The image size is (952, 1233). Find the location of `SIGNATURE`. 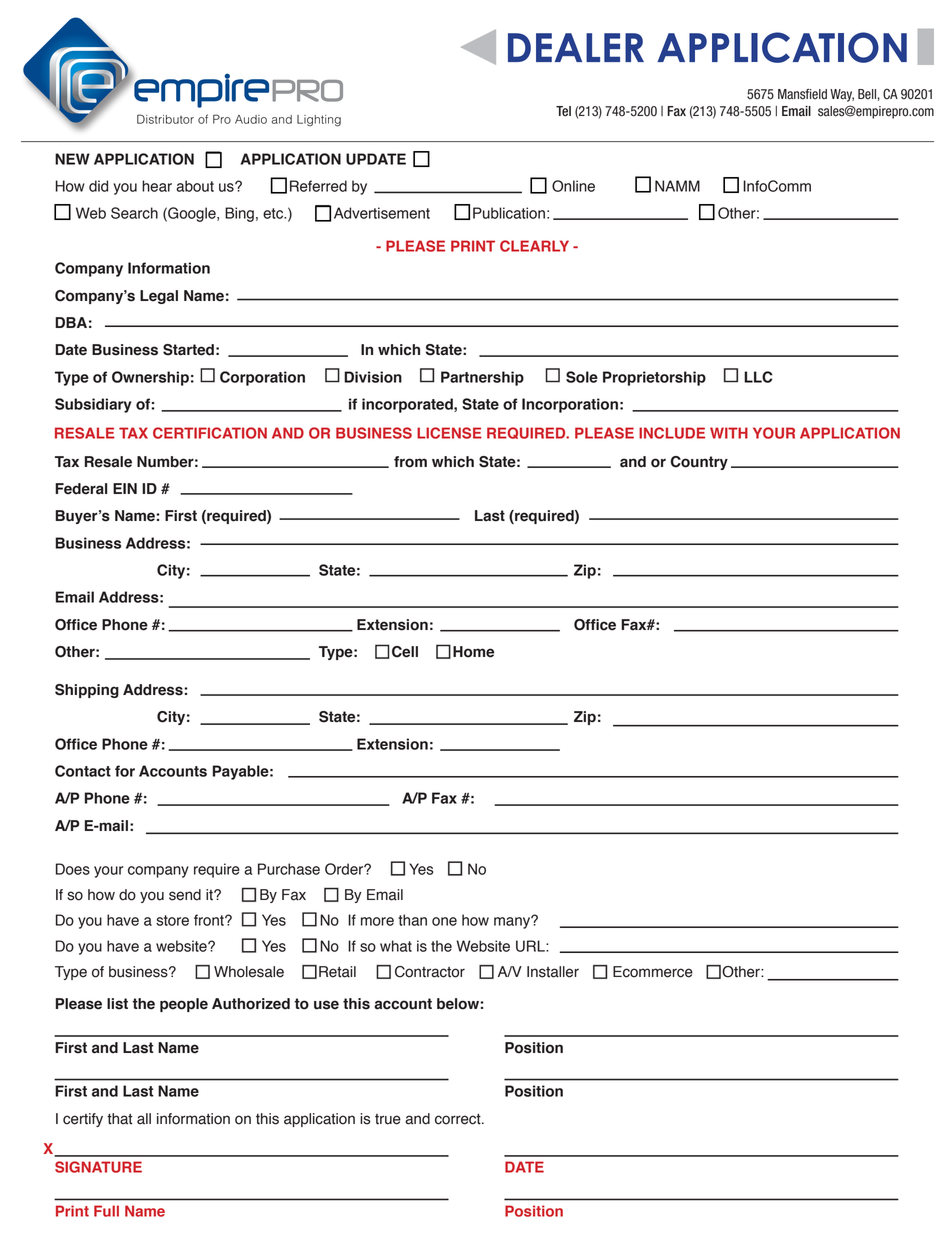

SIGNATURE is located at coordinates (98, 1167).
